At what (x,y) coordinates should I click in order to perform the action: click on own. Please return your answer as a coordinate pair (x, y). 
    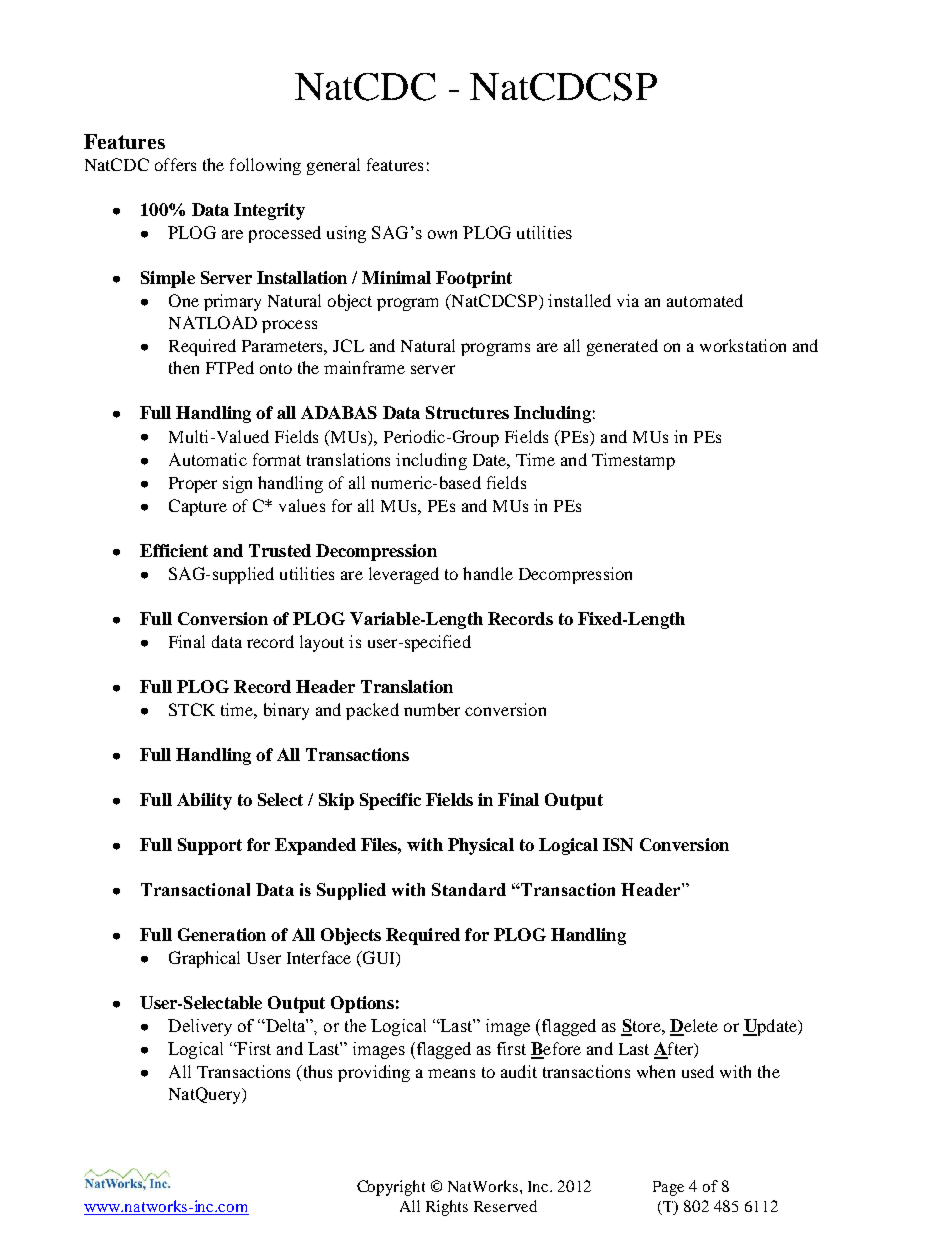
    Looking at the image, I should click on (442, 234).
